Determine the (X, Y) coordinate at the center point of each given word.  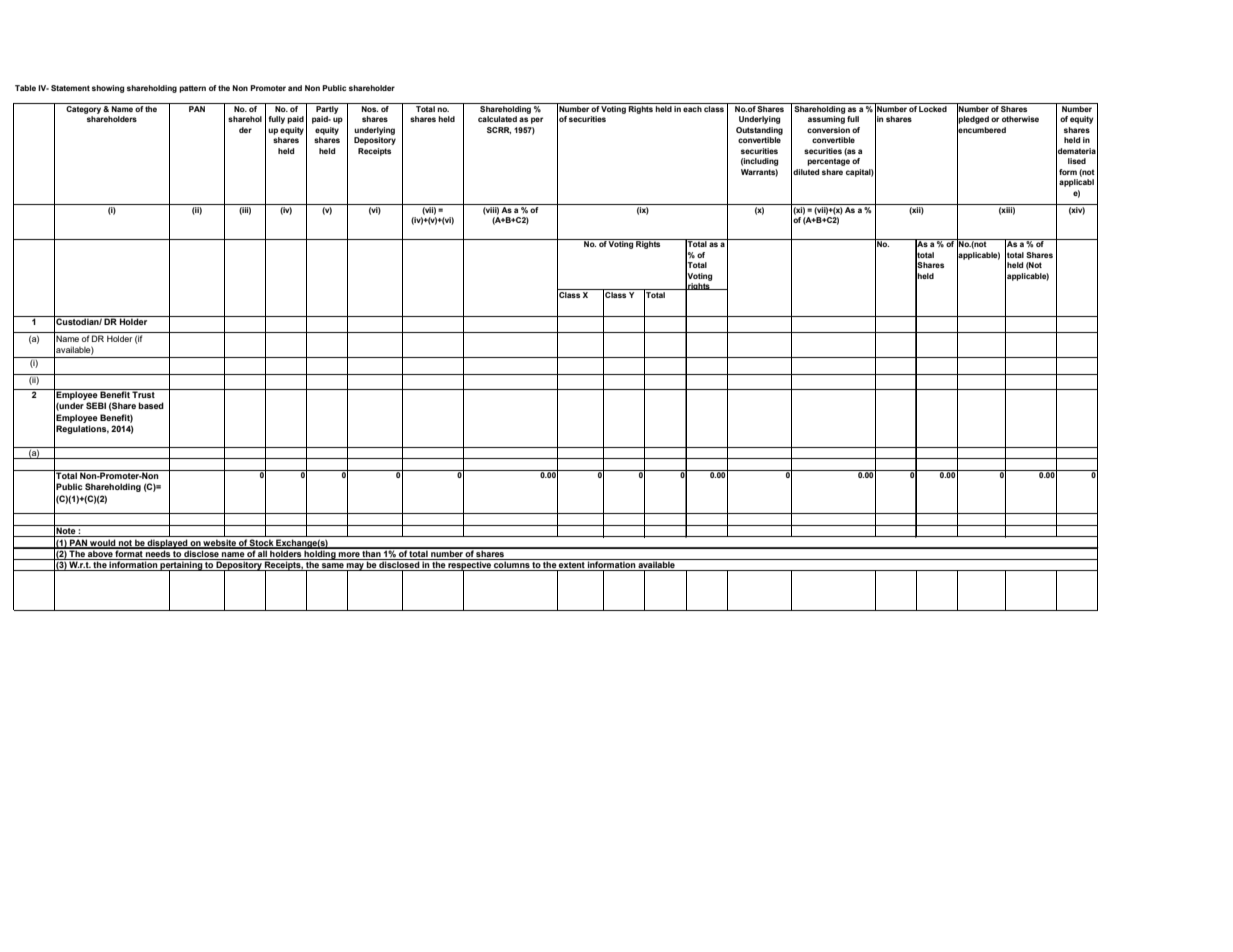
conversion (828, 130)
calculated (497, 119)
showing (108, 89)
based (151, 405)
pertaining (181, 566)
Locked (933, 109)
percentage (828, 162)
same (333, 567)
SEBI (96, 405)
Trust (144, 393)
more (349, 556)
